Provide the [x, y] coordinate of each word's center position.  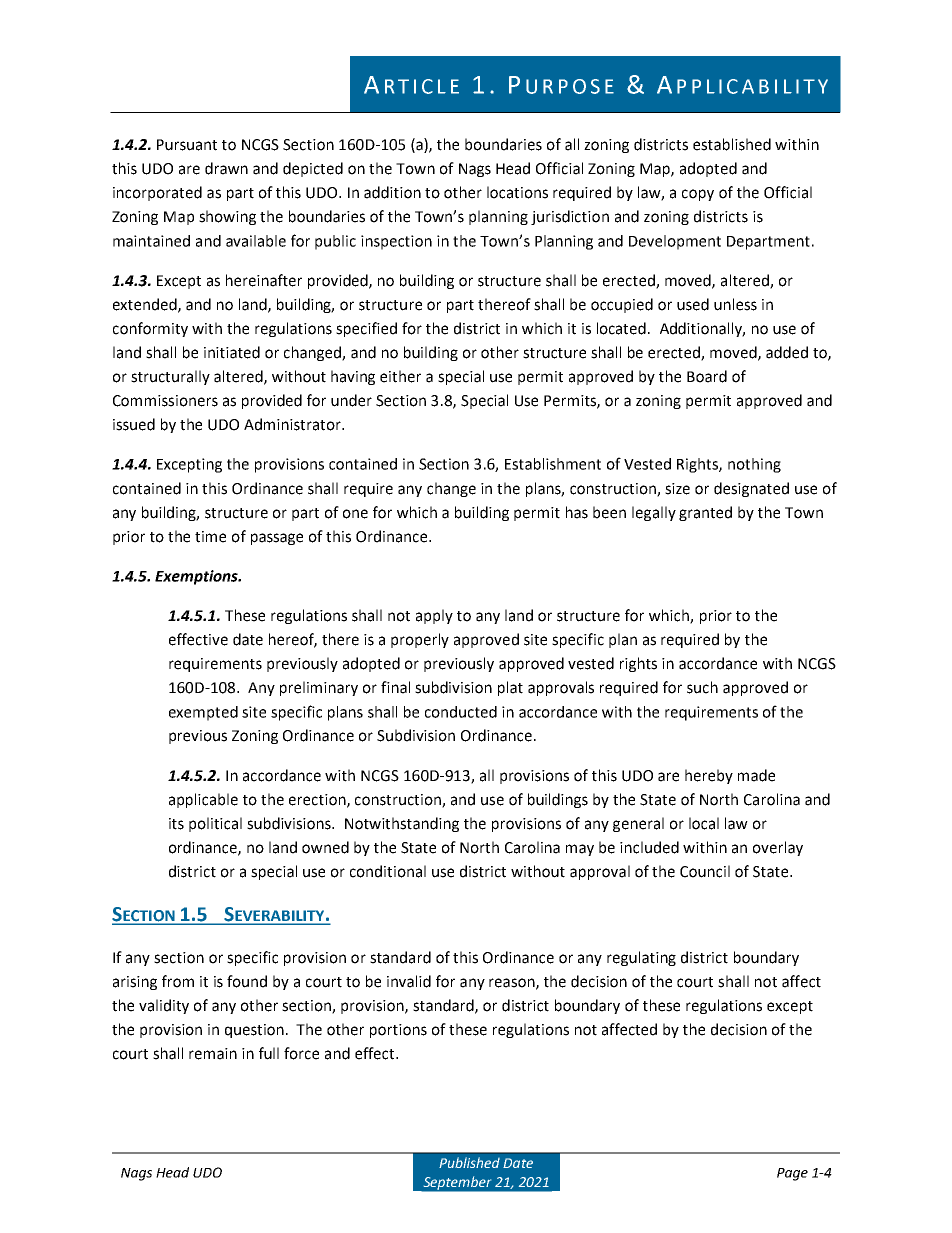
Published [469, 1162]
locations [517, 192]
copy [698, 195]
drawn [226, 168]
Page [792, 1174]
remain [213, 1054]
